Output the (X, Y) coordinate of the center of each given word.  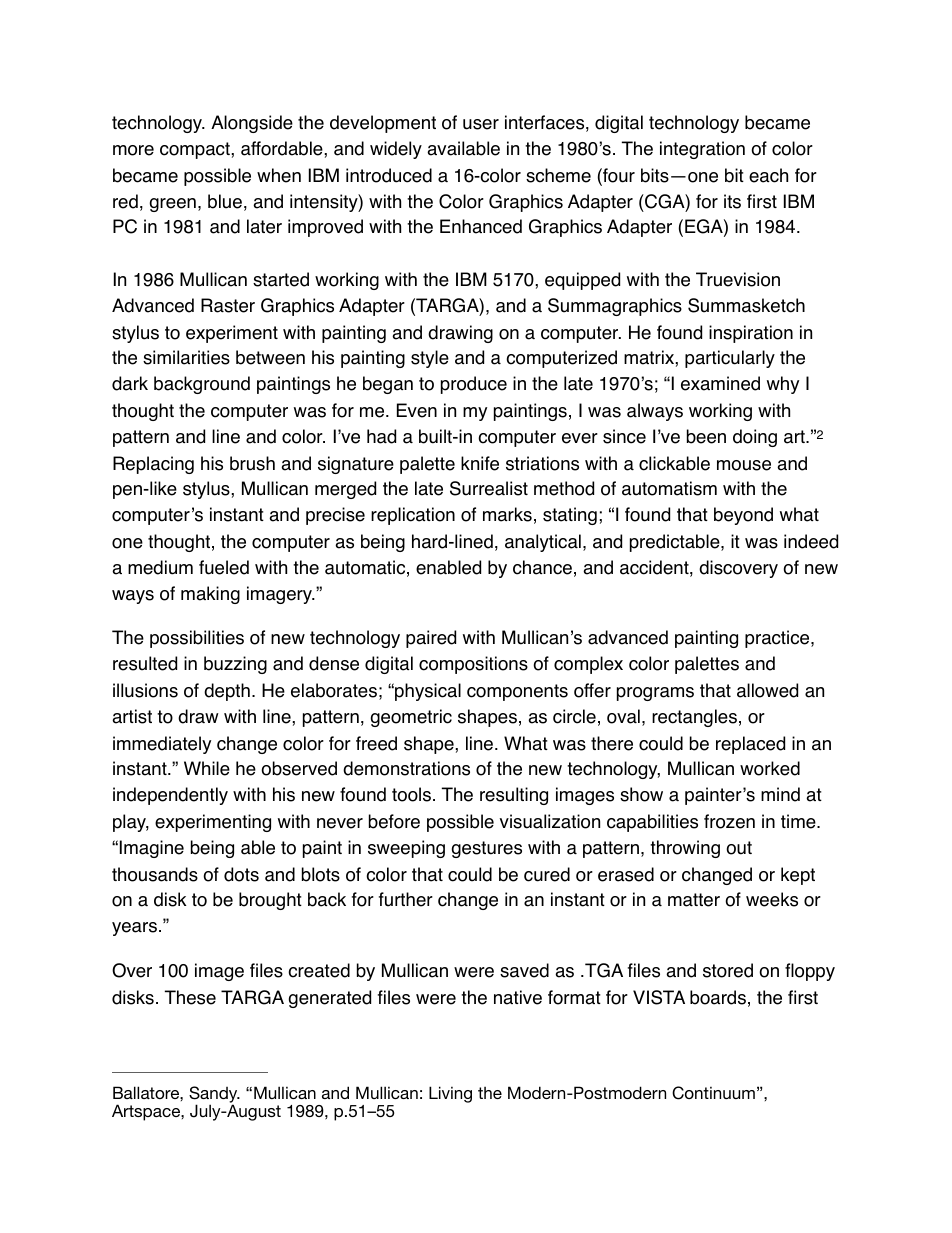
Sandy (214, 1095)
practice (778, 639)
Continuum (713, 1093)
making (210, 595)
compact (196, 150)
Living (450, 1094)
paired (431, 639)
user (481, 124)
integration (702, 150)
